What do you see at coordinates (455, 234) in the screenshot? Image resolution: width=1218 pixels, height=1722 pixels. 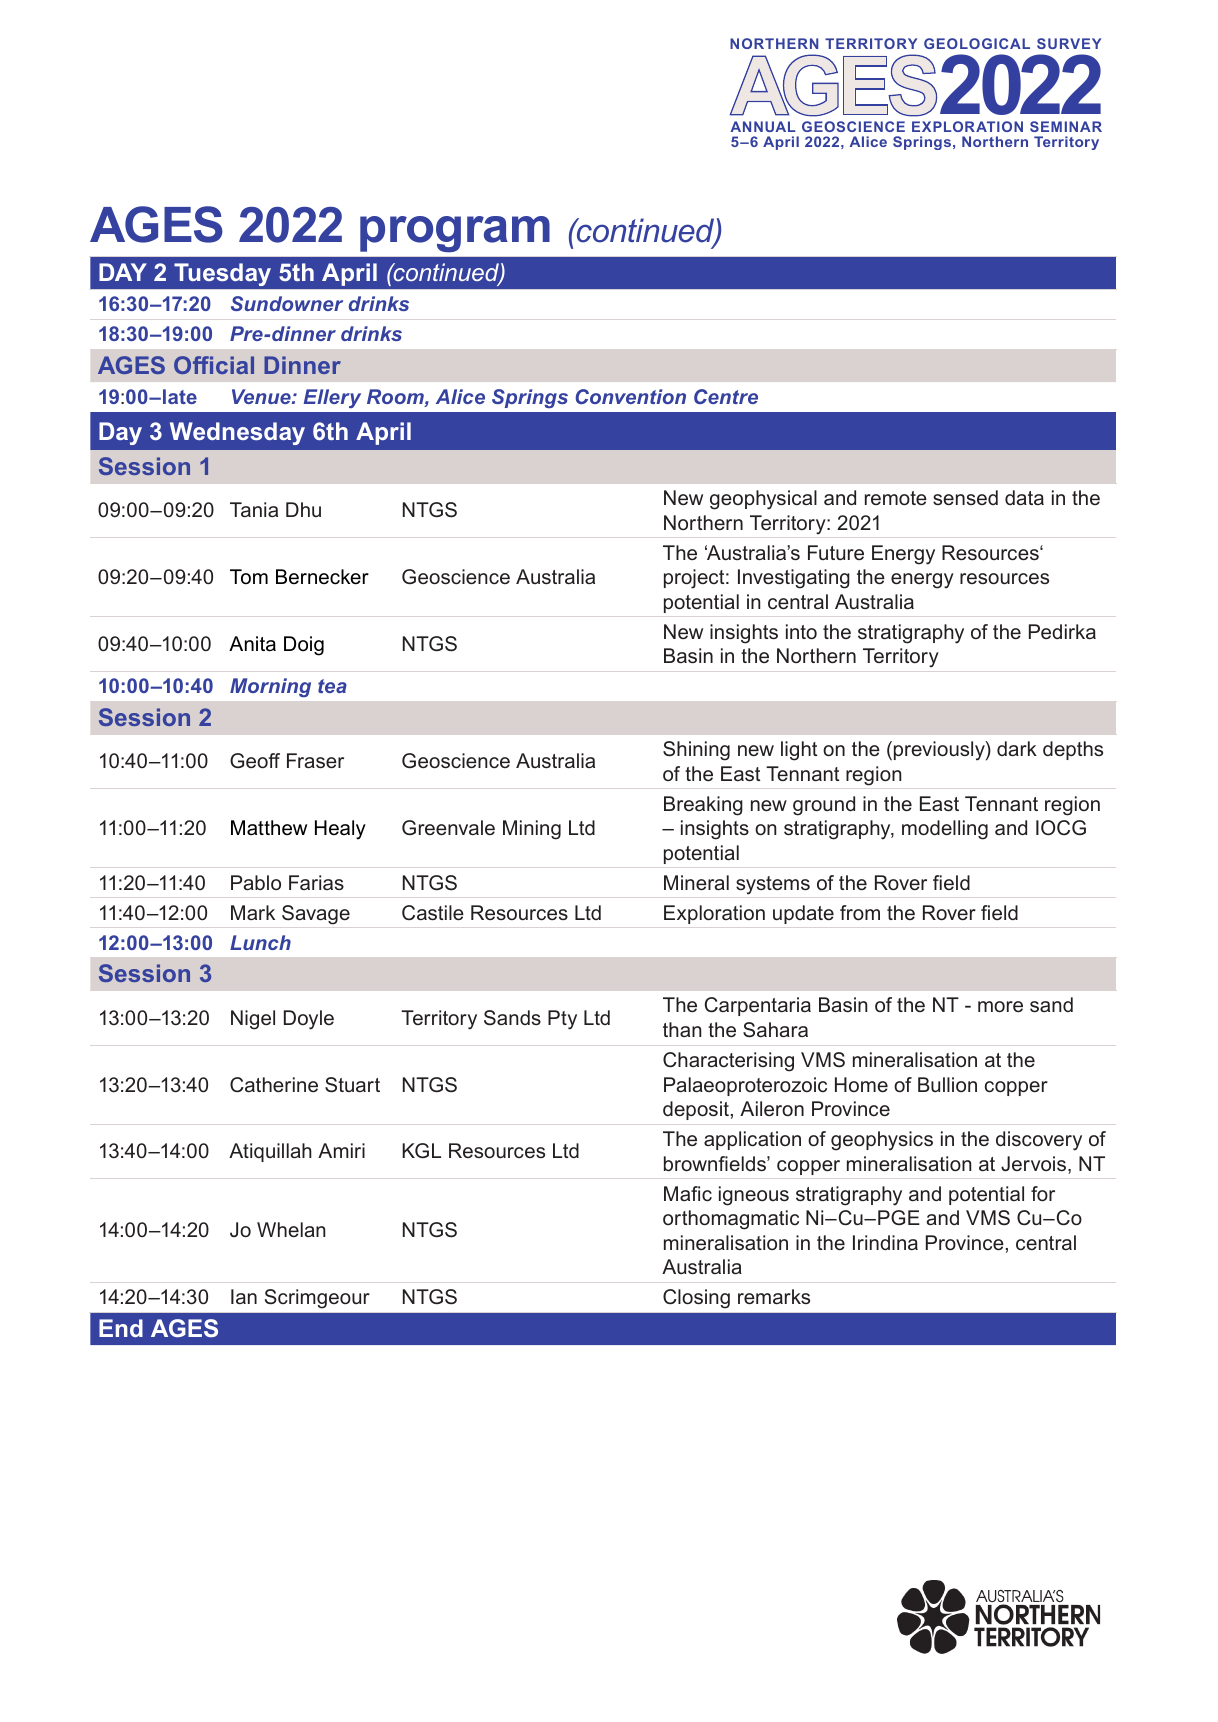 I see `program` at bounding box center [455, 234].
